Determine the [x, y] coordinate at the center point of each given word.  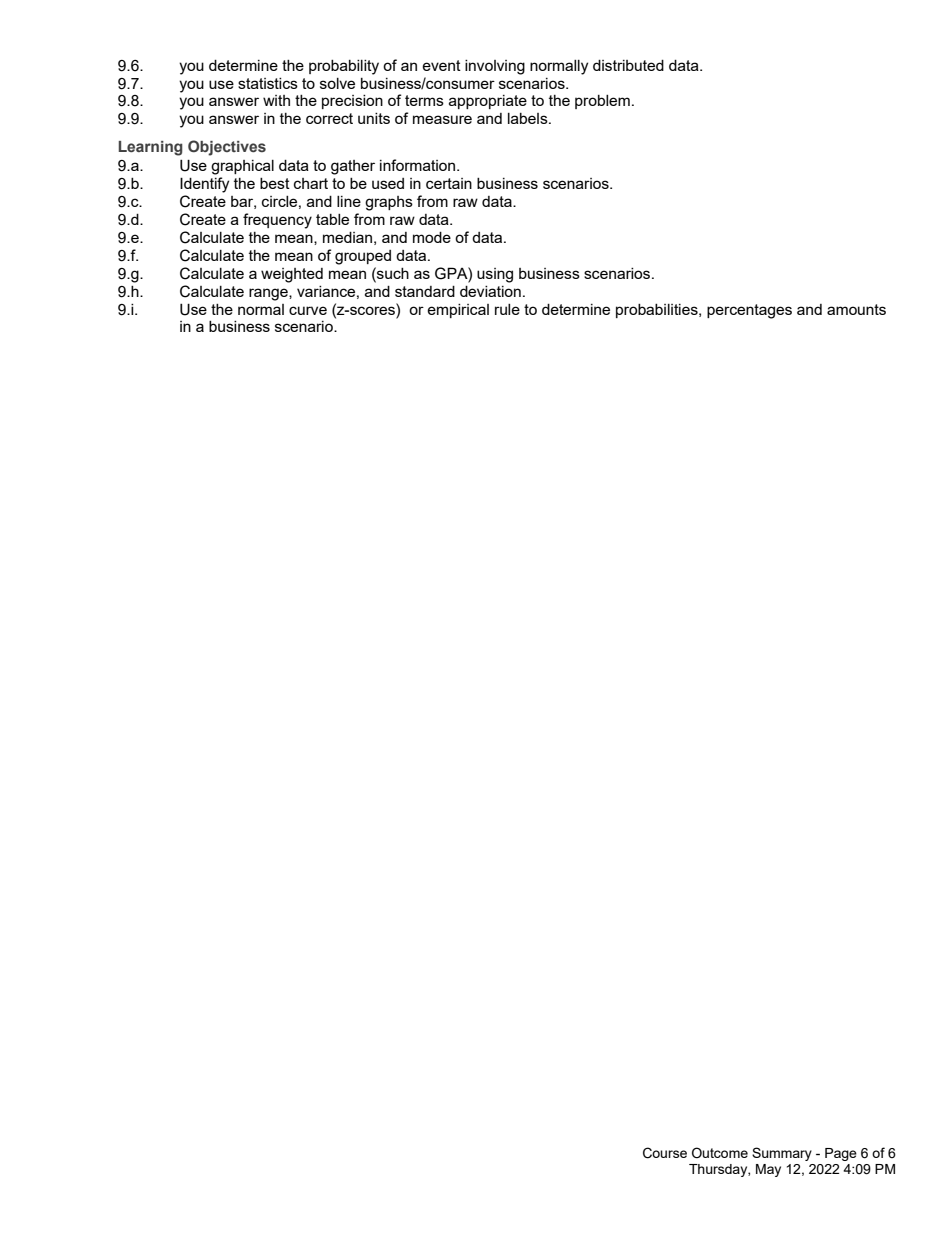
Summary [782, 1154]
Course [665, 1153]
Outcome [720, 1152]
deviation [490, 291]
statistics [268, 83]
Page [841, 1154]
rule [507, 309]
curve [308, 310]
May [768, 1170]
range [269, 294]
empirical [458, 311]
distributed [628, 65]
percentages [749, 311]
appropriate [488, 102]
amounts [856, 309]
